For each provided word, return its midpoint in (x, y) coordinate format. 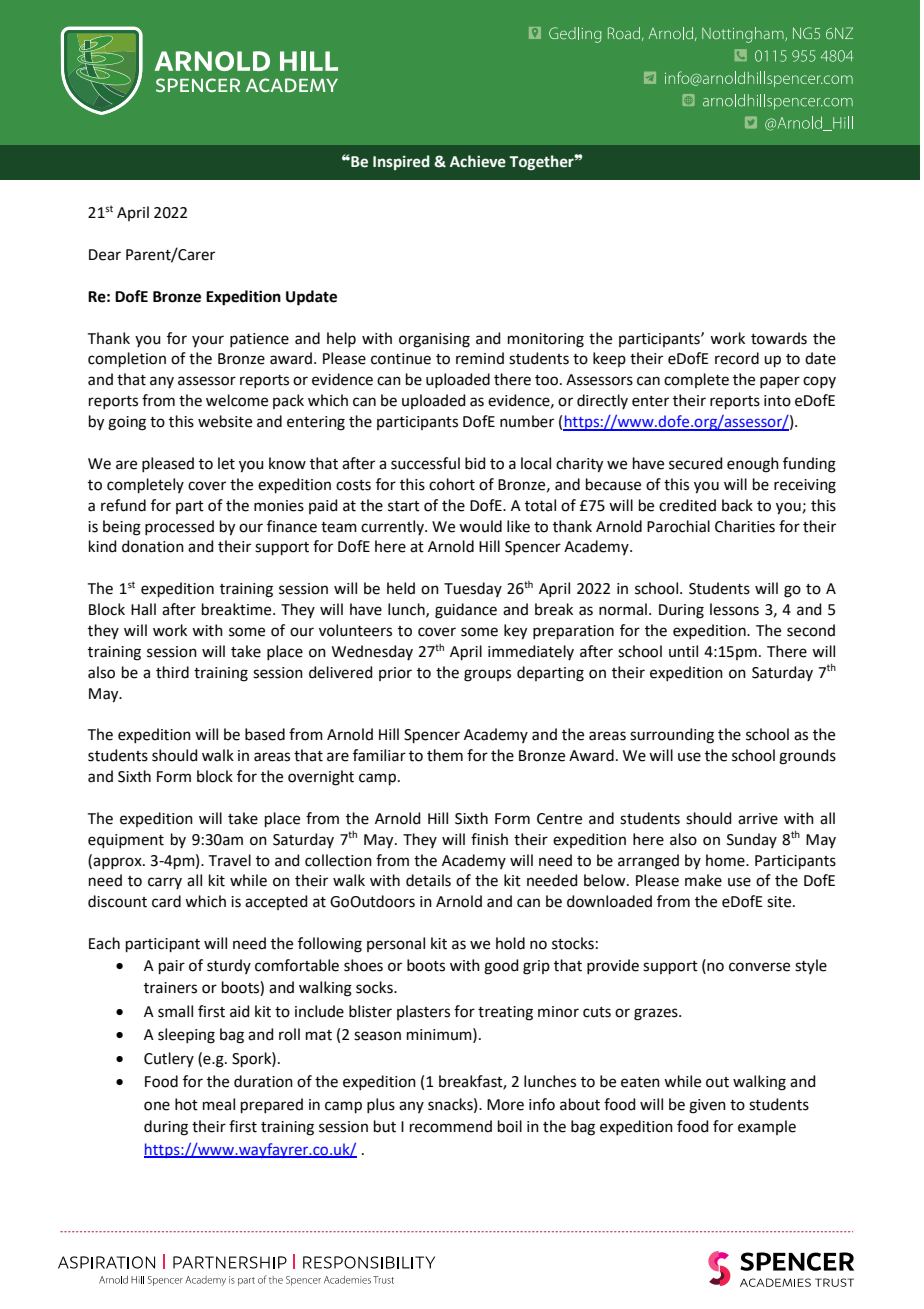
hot (186, 1104)
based (265, 734)
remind (480, 358)
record (737, 358)
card (166, 901)
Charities (745, 526)
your (208, 341)
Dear (105, 255)
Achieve (478, 161)
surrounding (672, 736)
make (703, 880)
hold (510, 943)
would (480, 526)
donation (153, 546)
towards (779, 338)
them (445, 755)
